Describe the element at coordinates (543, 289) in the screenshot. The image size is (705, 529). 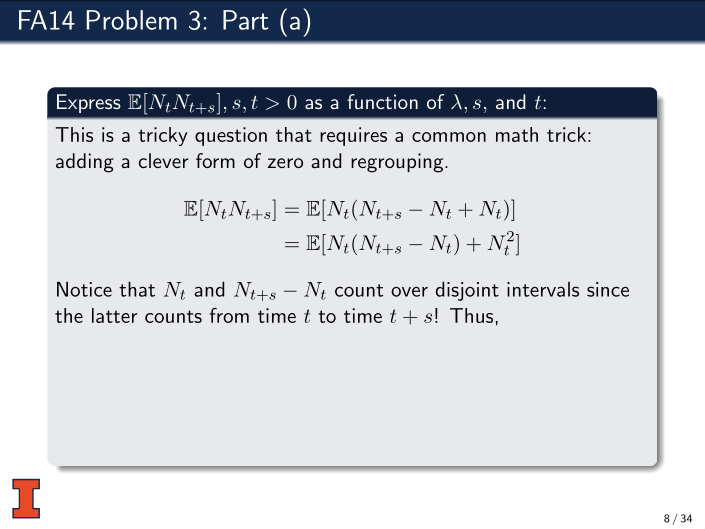
I see `intervals` at that location.
